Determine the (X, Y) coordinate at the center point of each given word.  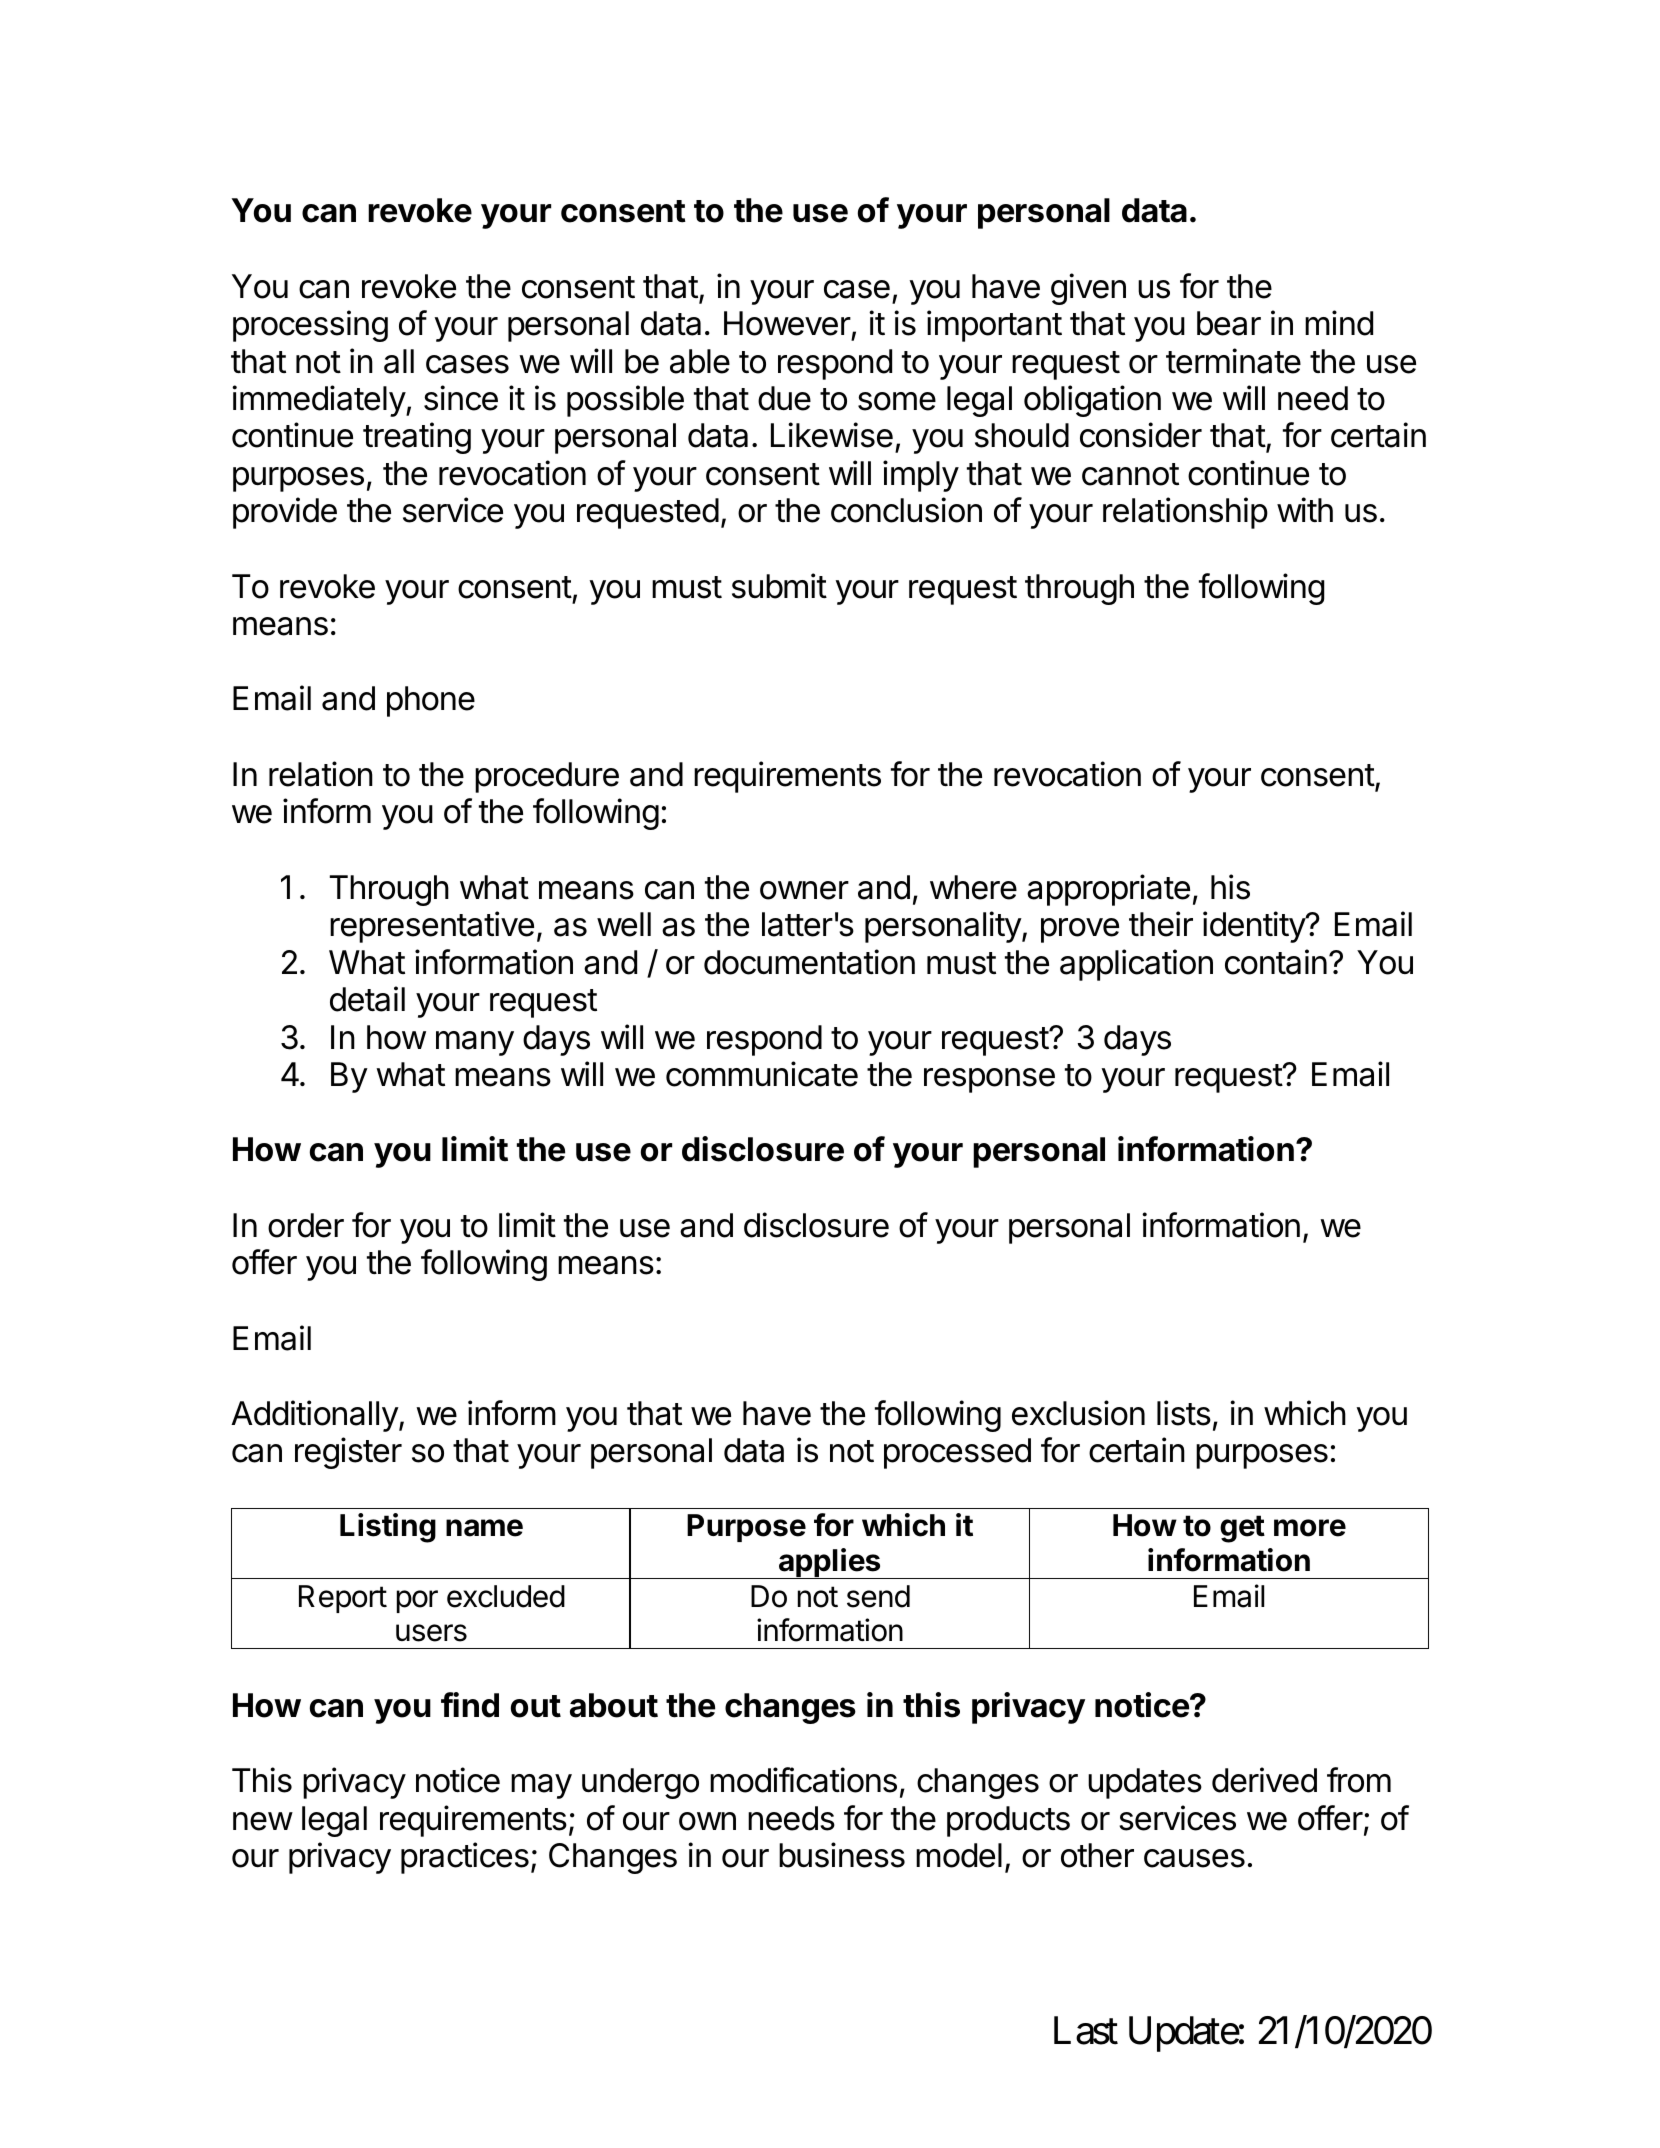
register (348, 1453)
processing (310, 326)
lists (1184, 1413)
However (787, 323)
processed (957, 1453)
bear (1229, 323)
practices (465, 1858)
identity (1255, 927)
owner (804, 890)
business (842, 1855)
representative (432, 927)
